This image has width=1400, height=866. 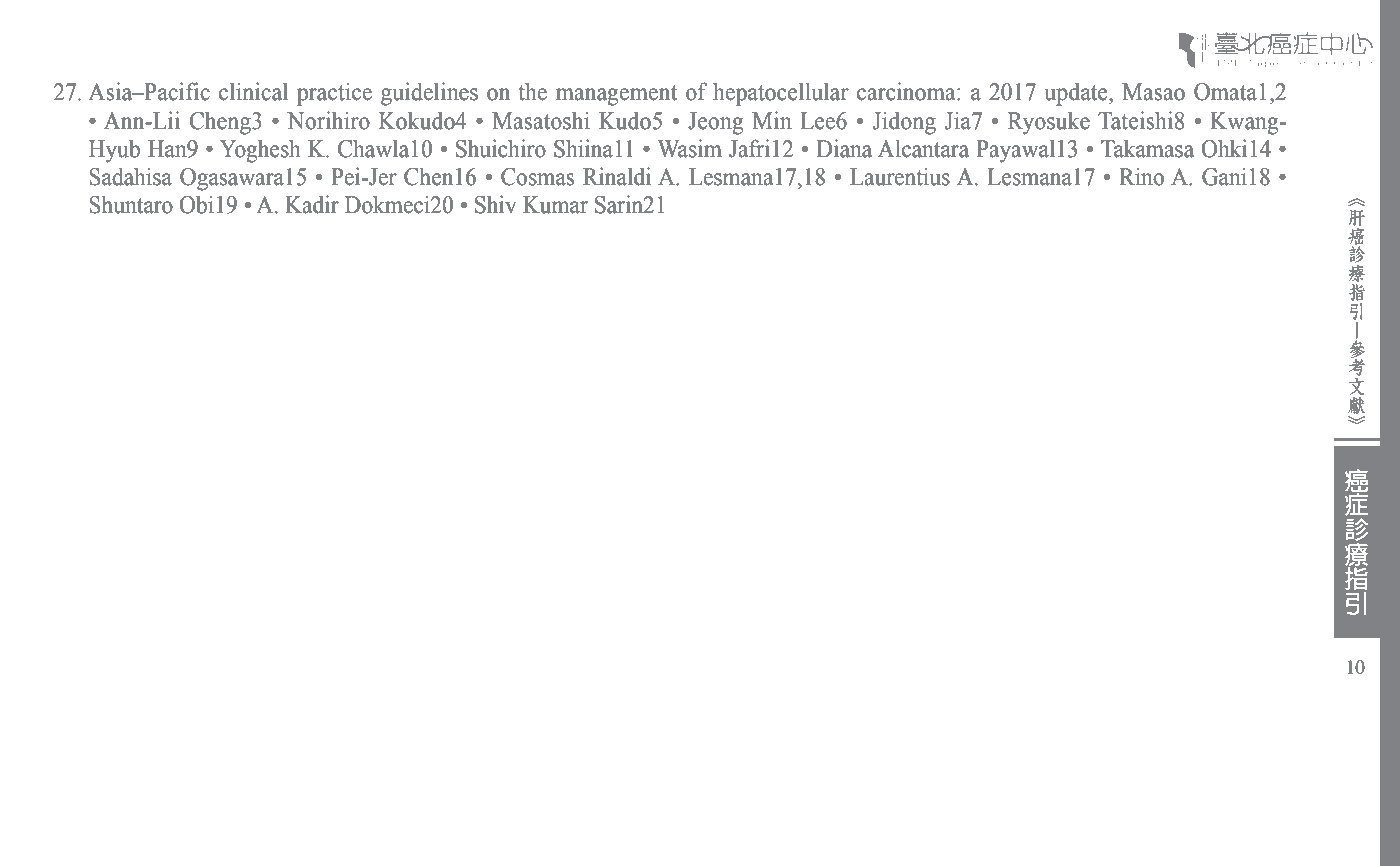 What do you see at coordinates (616, 95) in the image?
I see `management` at bounding box center [616, 95].
